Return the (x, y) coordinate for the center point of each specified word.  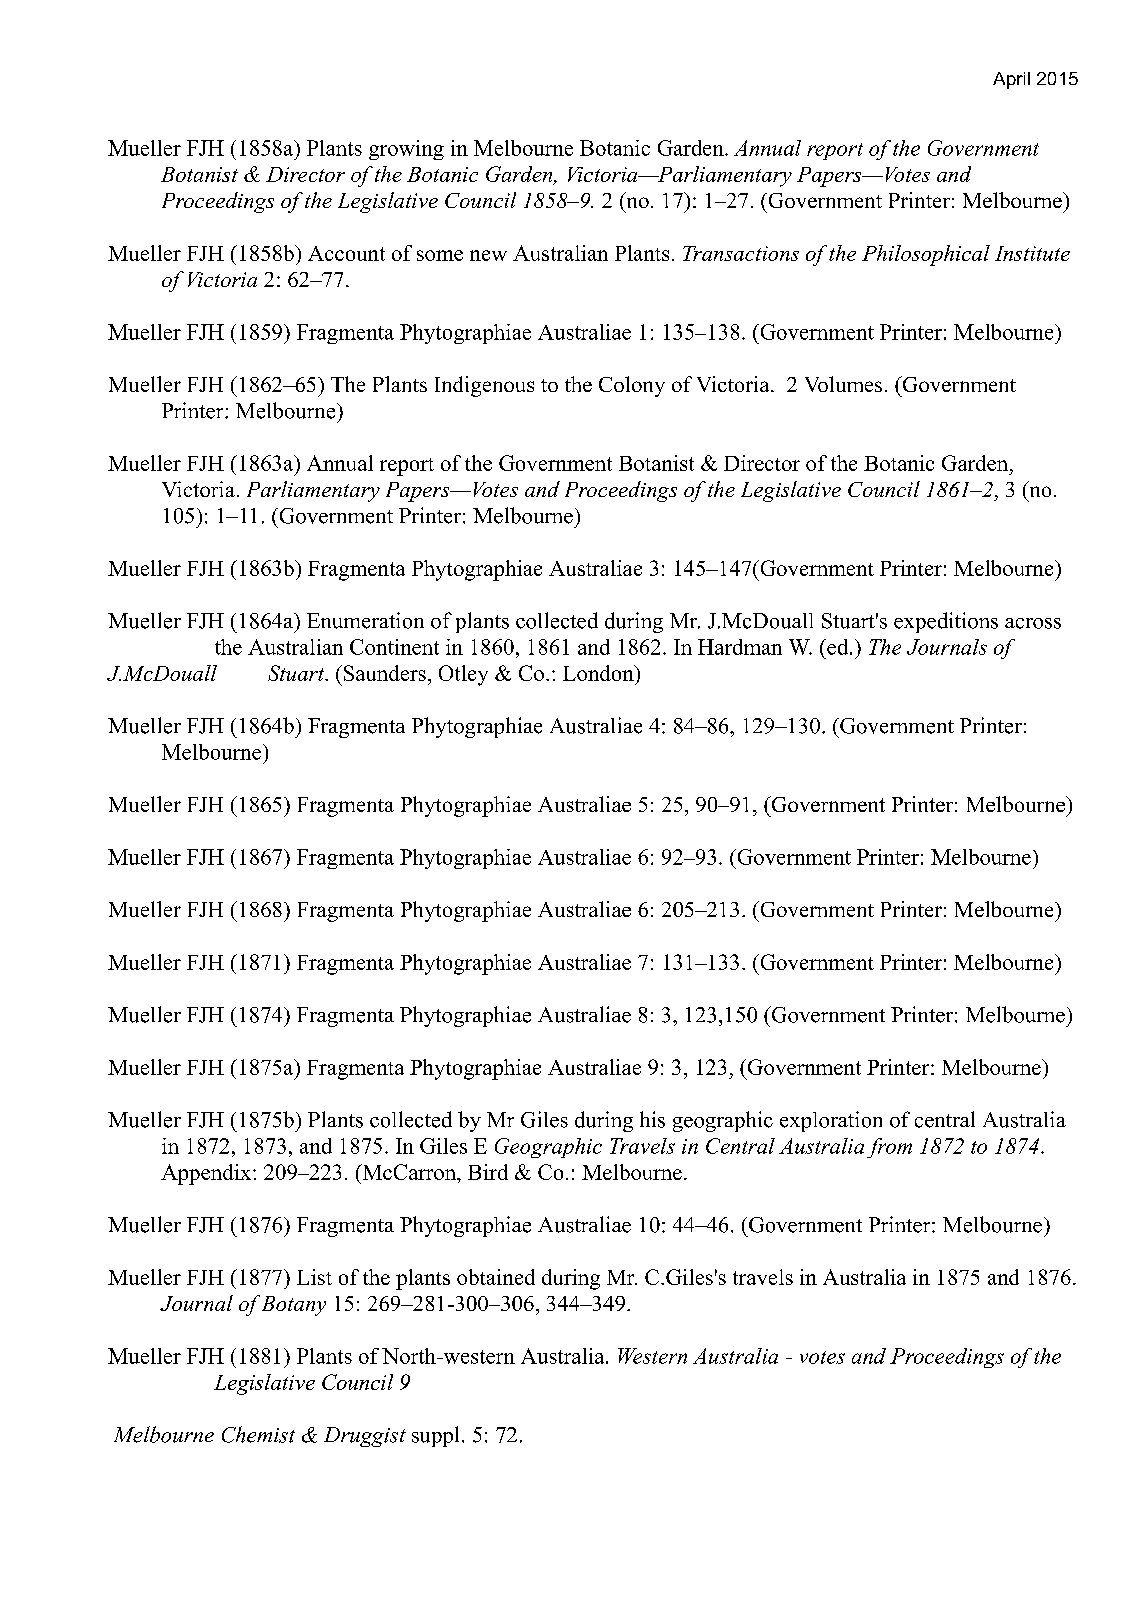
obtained (496, 1277)
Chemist (258, 1434)
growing (406, 150)
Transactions (741, 253)
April (1011, 80)
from (889, 1148)
